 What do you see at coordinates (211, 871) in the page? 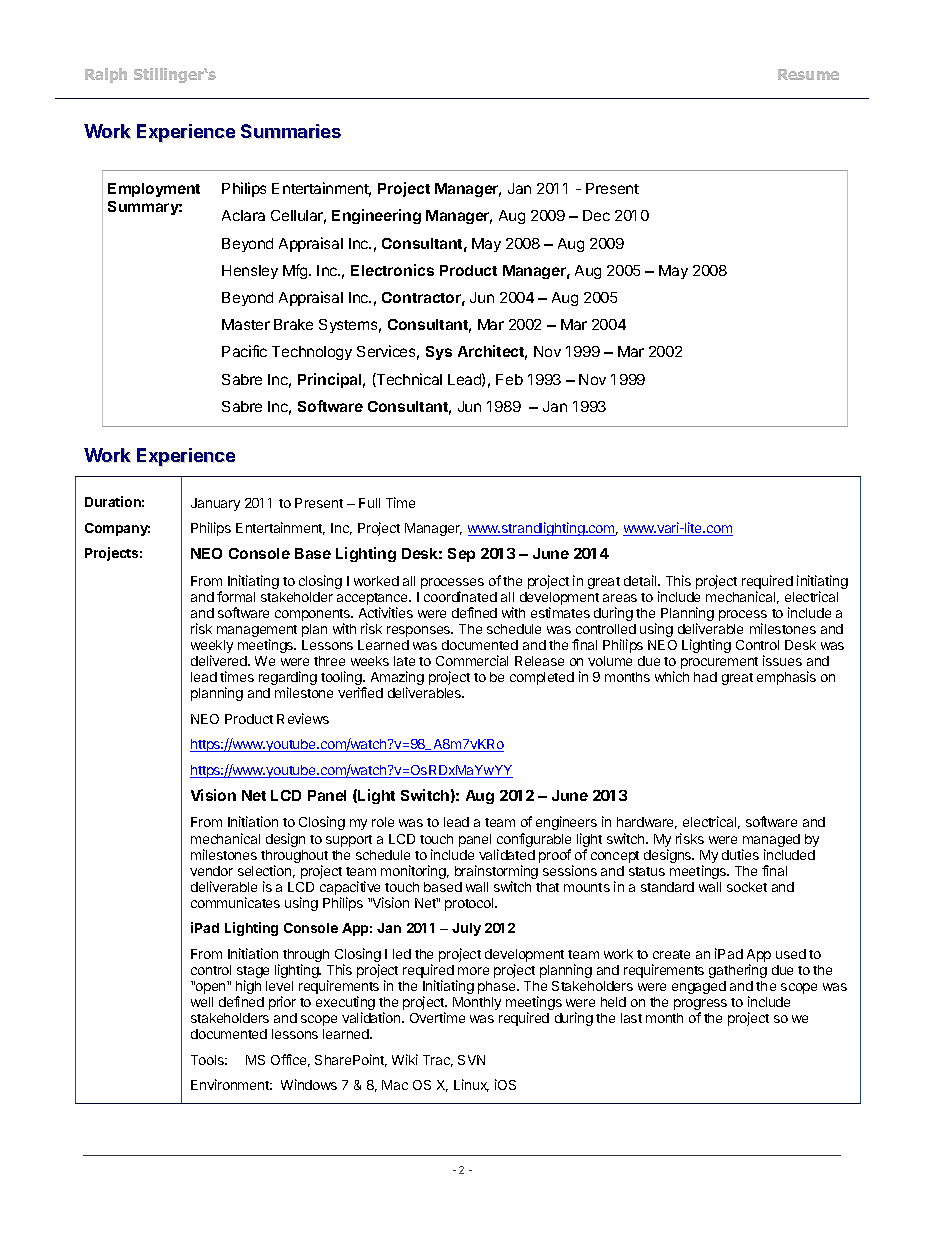
I see `vendor` at bounding box center [211, 871].
